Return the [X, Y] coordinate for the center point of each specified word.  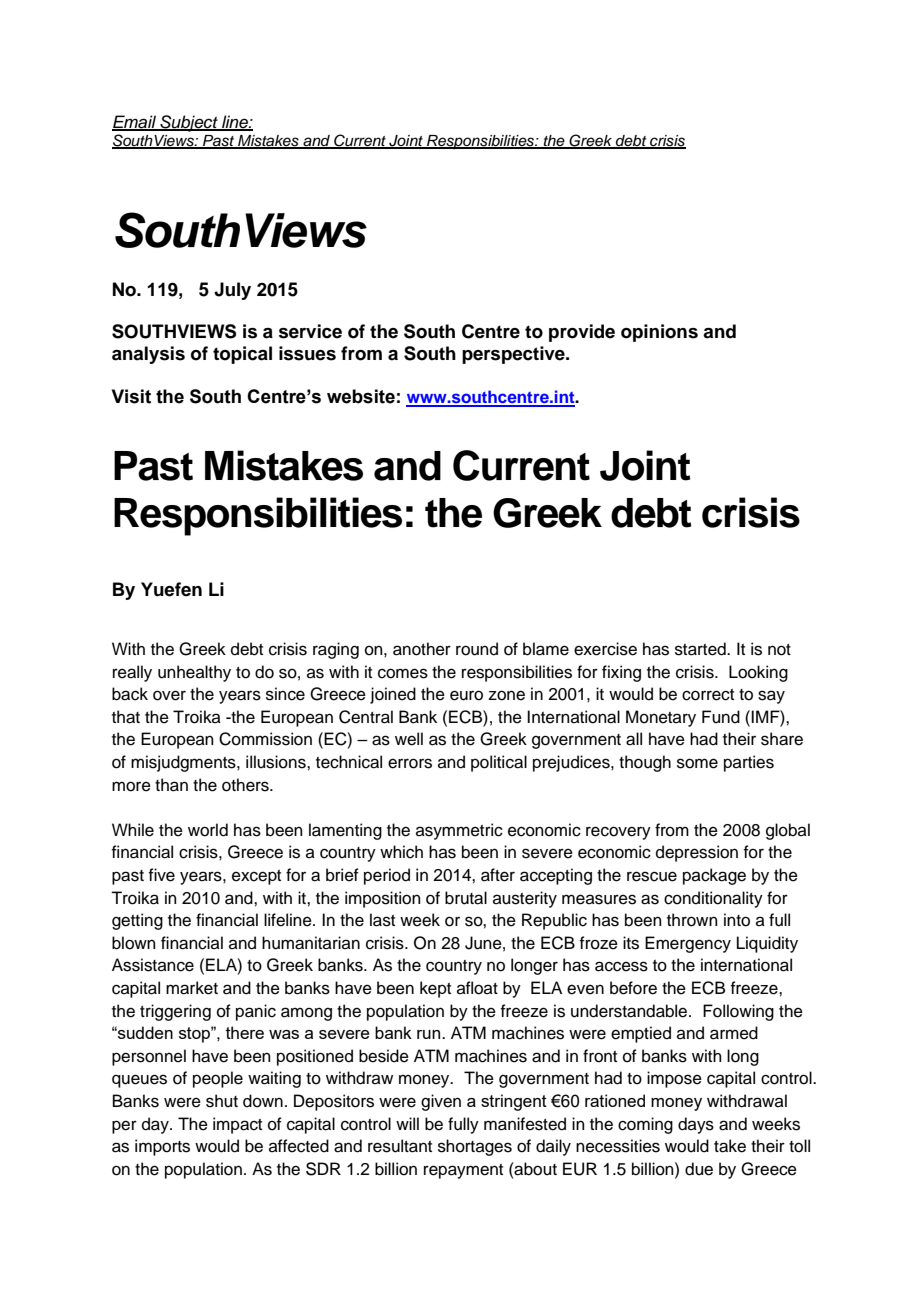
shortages [475, 1147]
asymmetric [459, 831]
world [208, 830]
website [361, 396]
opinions [659, 333]
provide [582, 333]
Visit [131, 396]
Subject [189, 123]
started [701, 649]
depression [697, 853]
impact [237, 1125]
